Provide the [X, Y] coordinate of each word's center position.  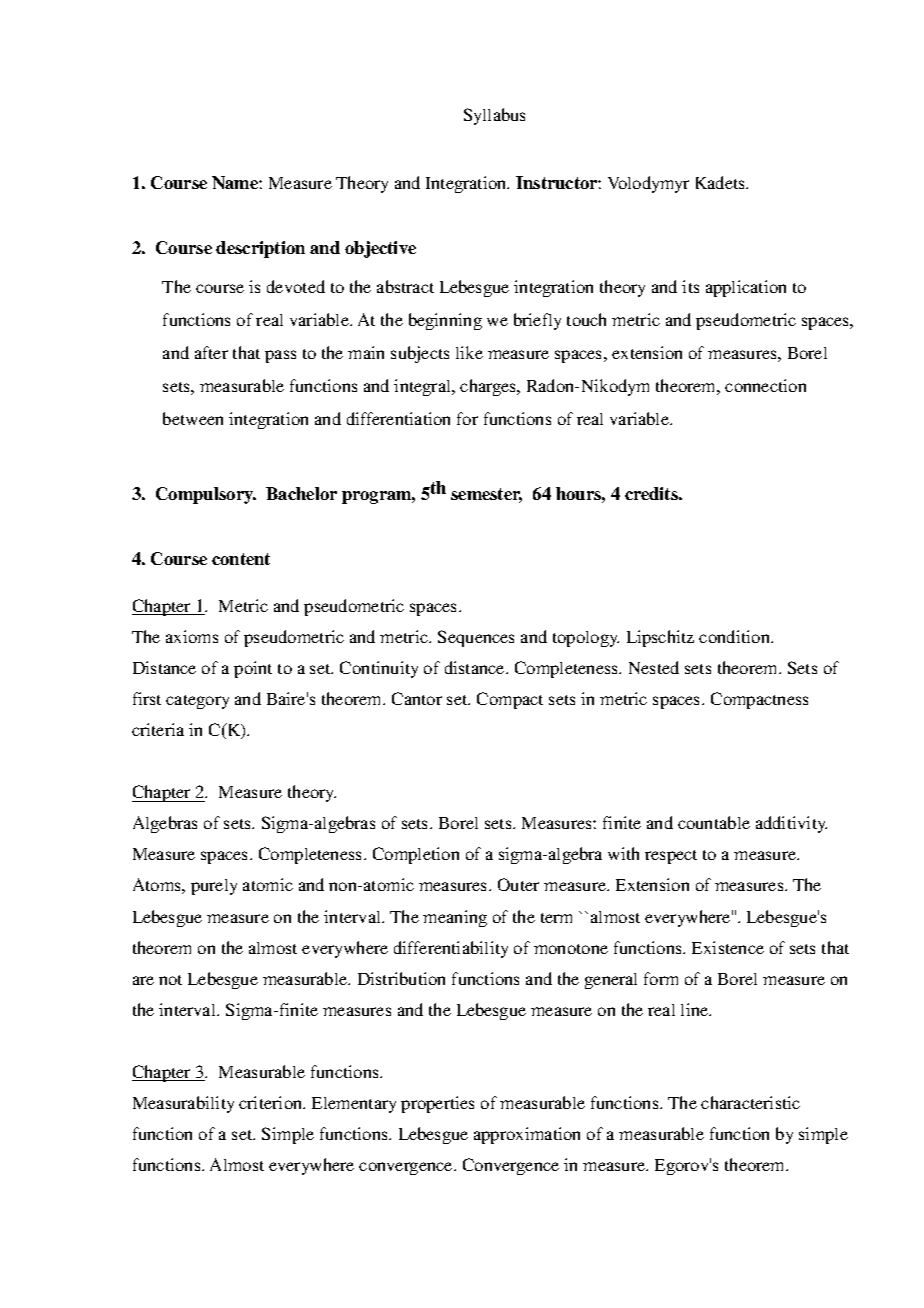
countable [714, 822]
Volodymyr [648, 184]
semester [486, 495]
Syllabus [494, 116]
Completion [416, 855]
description [260, 249]
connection [765, 385]
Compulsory [206, 495]
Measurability [183, 1104]
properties [437, 1104]
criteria [158, 729]
